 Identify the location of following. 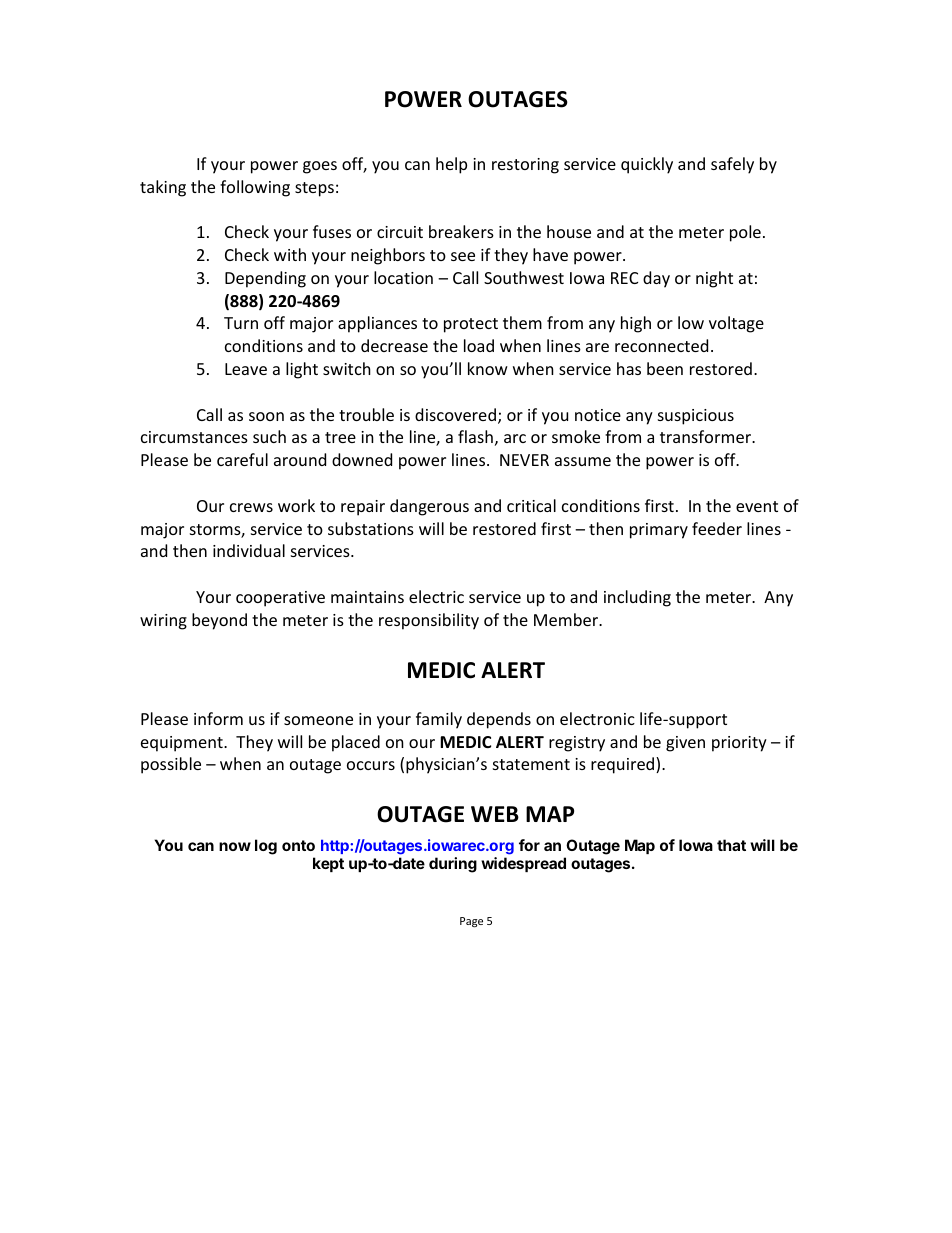
(255, 188).
